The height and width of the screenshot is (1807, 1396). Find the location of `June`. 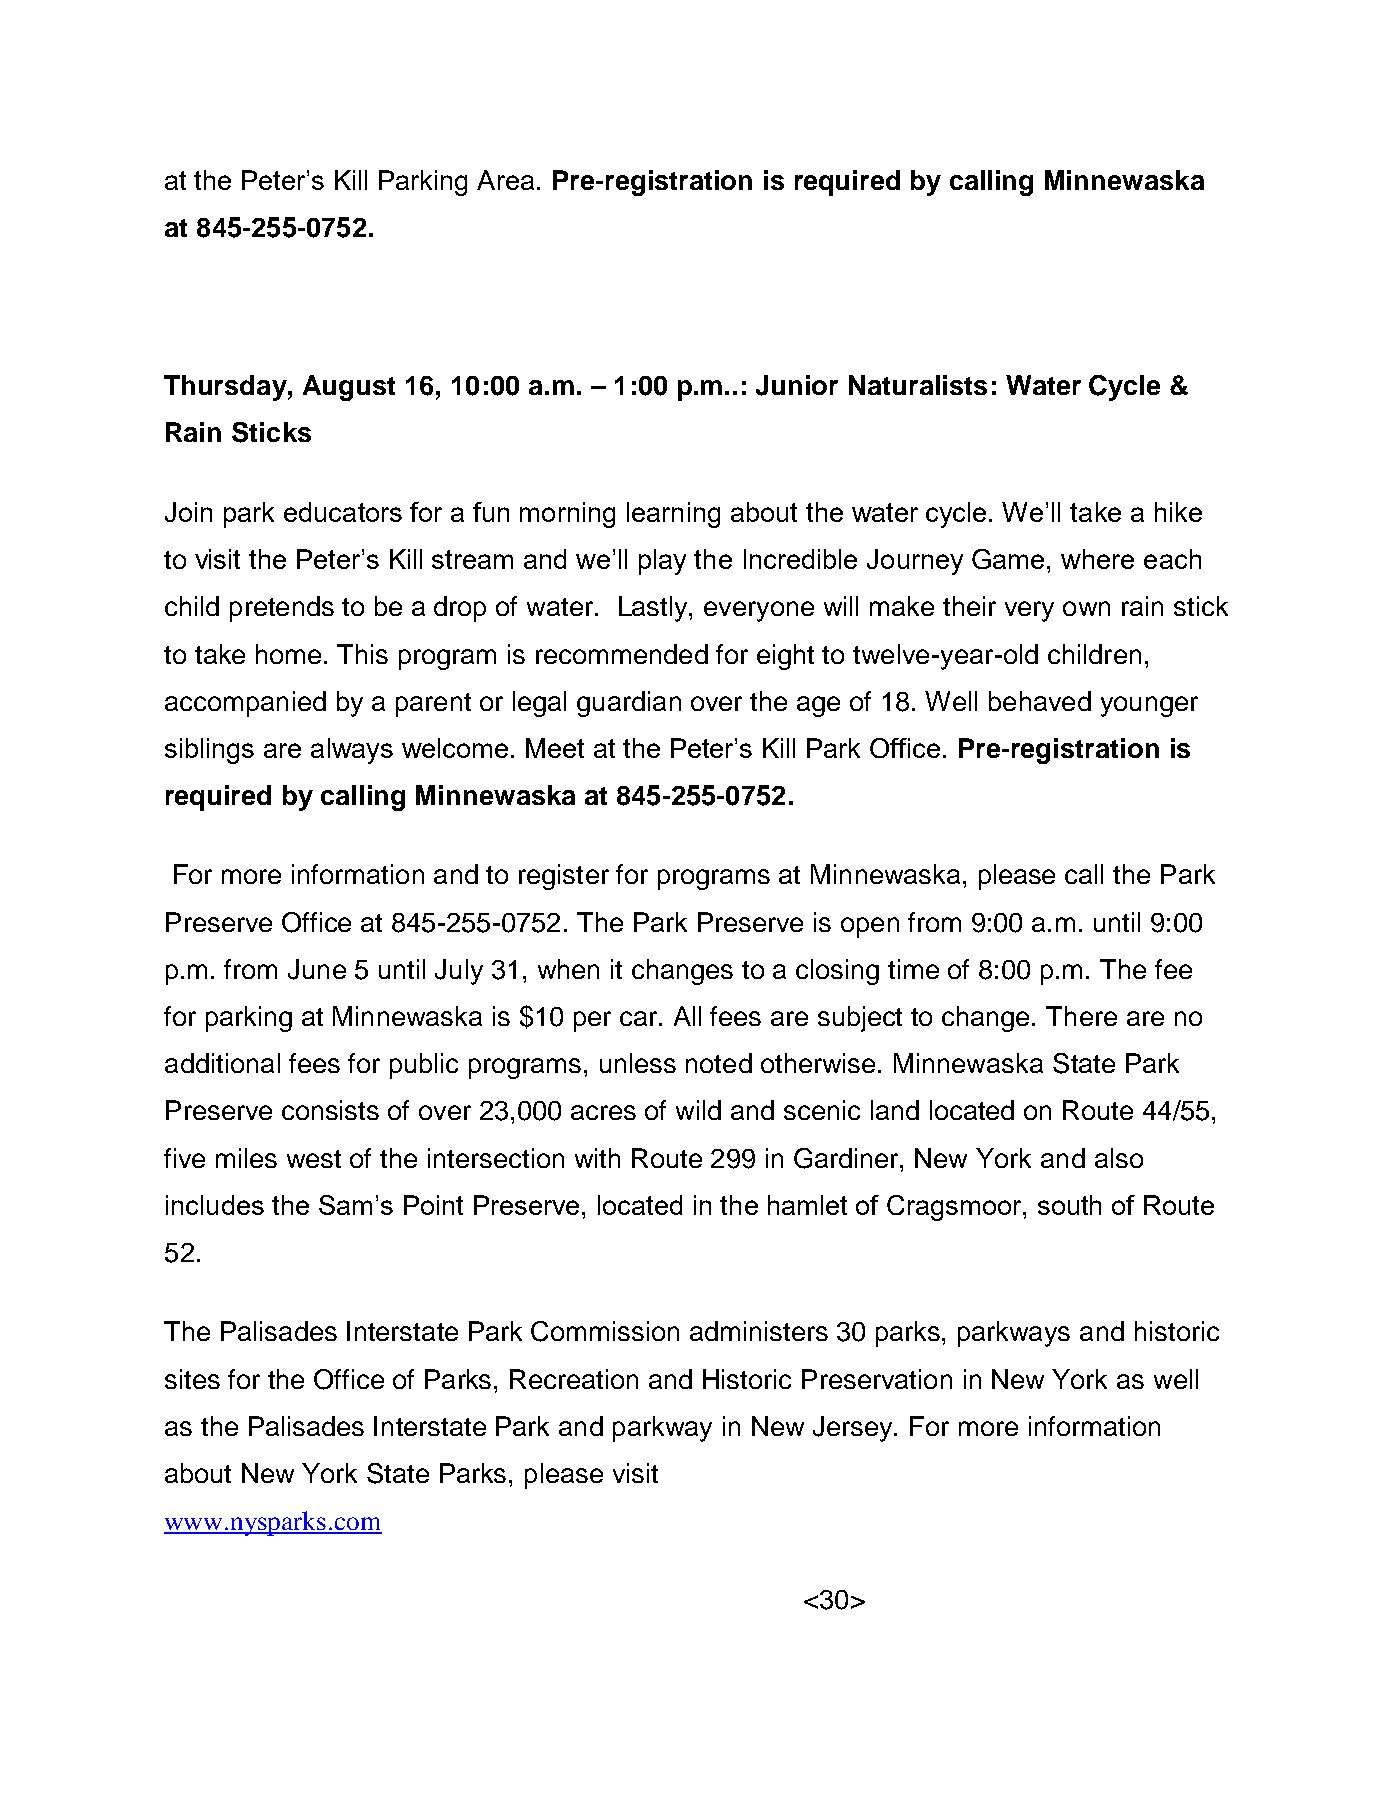

June is located at coordinates (317, 969).
